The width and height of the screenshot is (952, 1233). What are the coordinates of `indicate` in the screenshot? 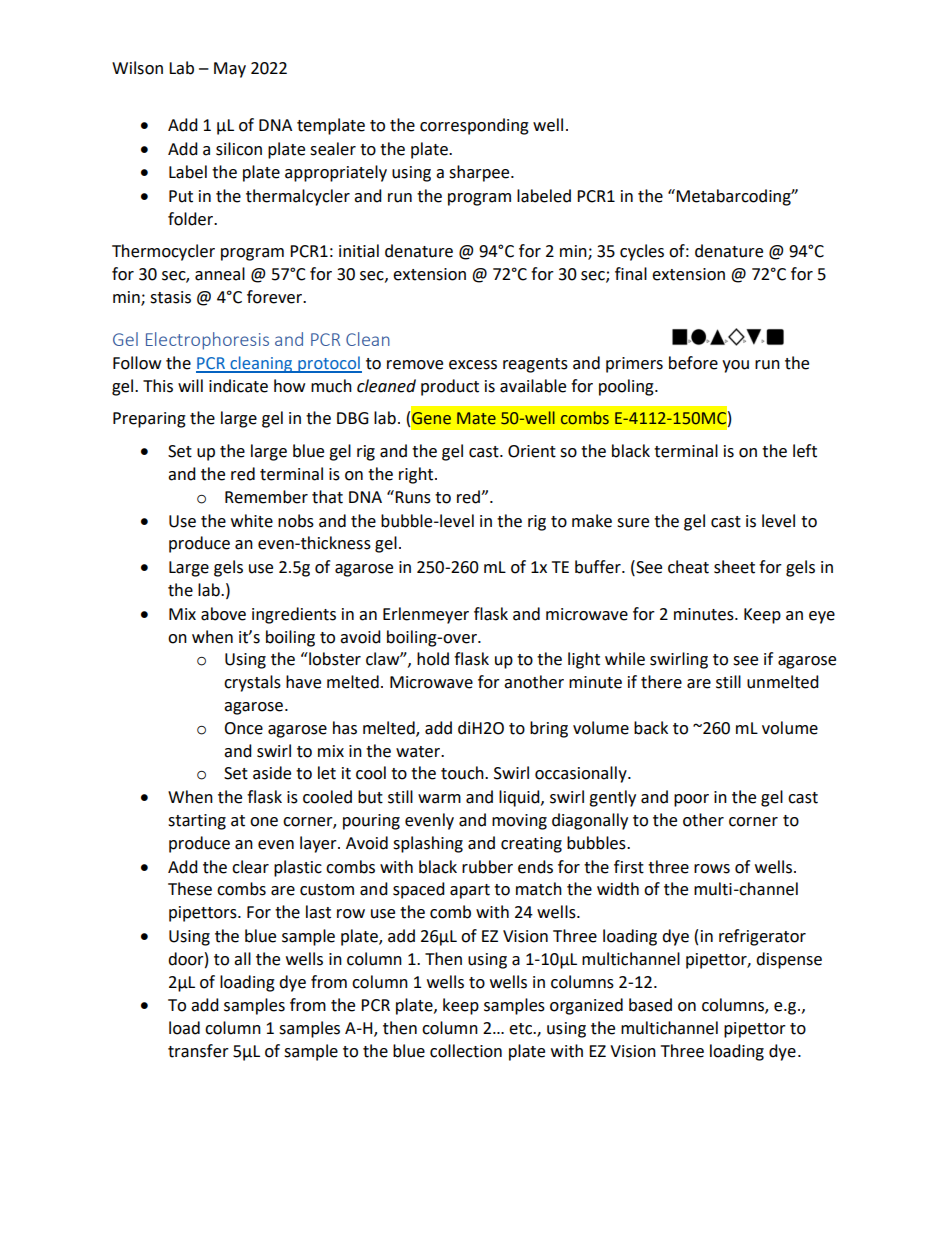 It's located at (238, 386).
